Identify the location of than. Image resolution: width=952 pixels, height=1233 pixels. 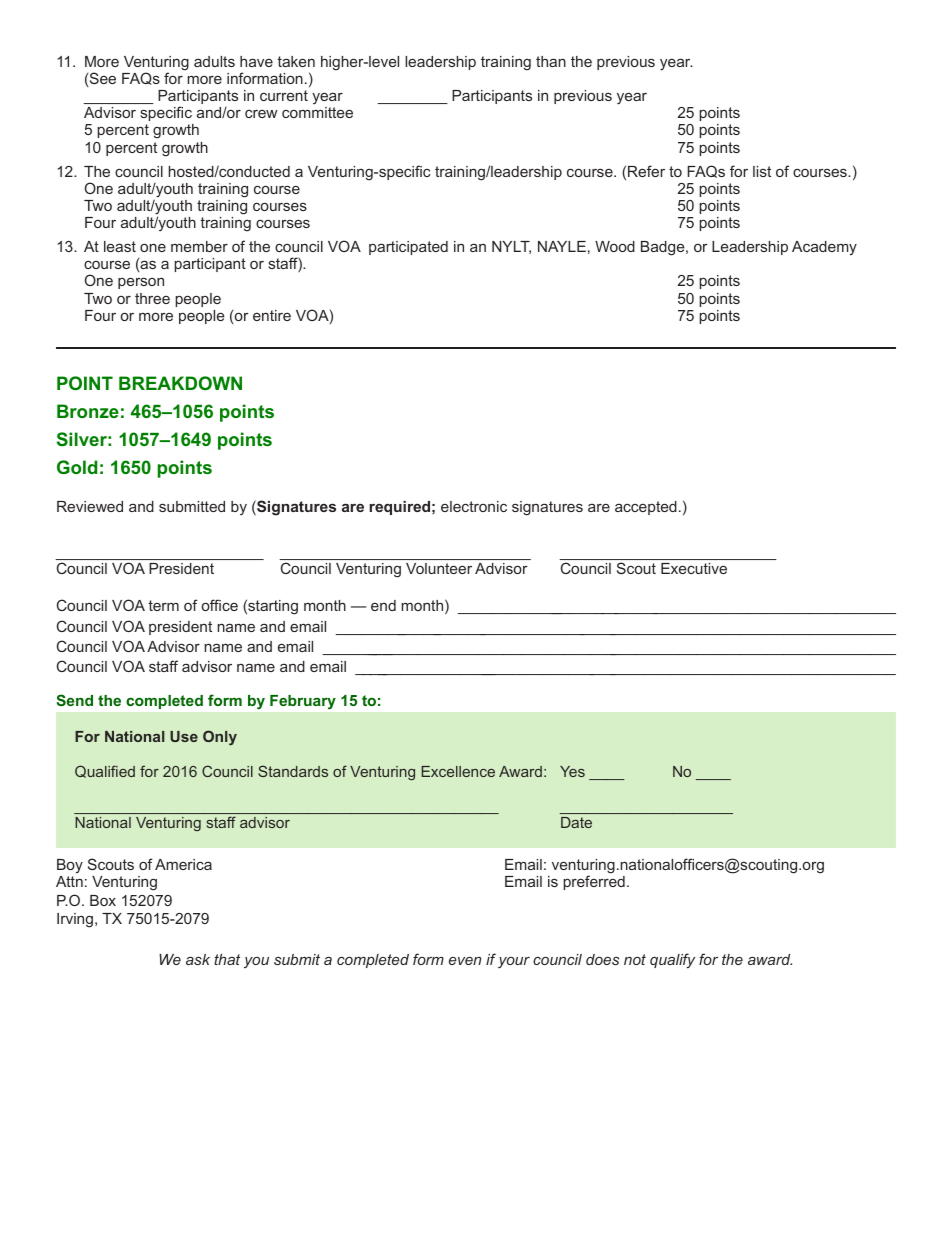
(551, 61).
